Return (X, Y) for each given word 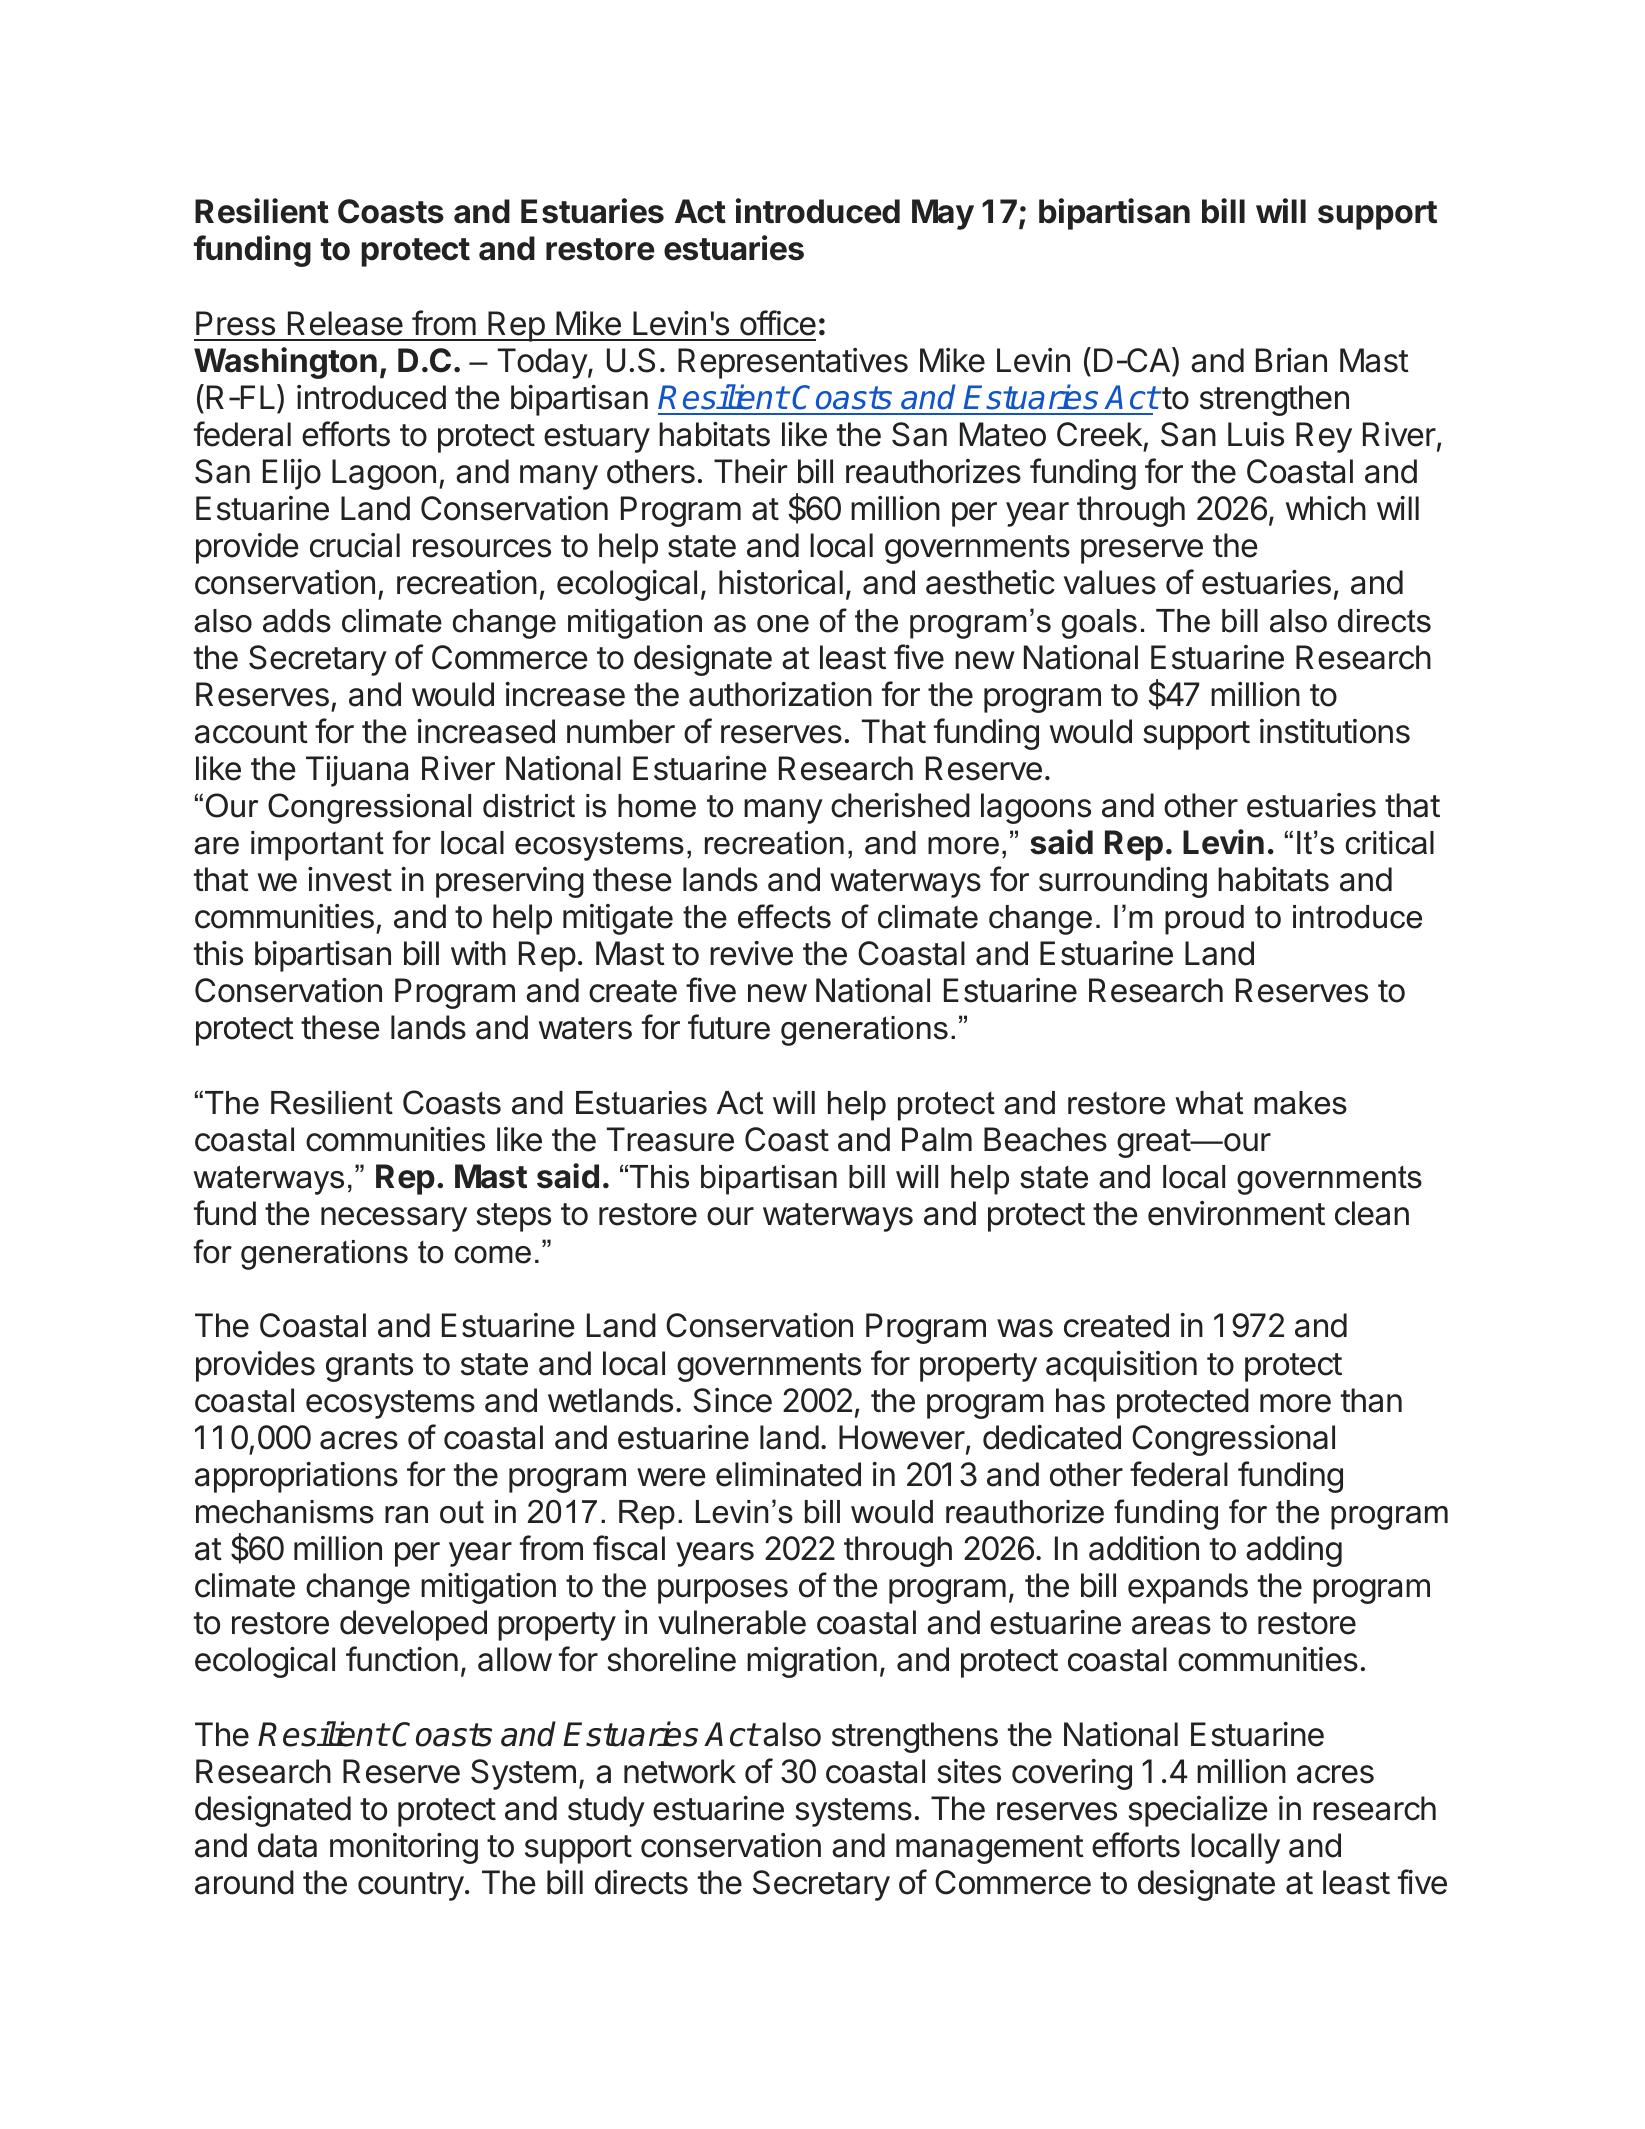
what (1209, 1103)
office (778, 323)
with (478, 953)
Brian (1291, 360)
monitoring (404, 1848)
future (729, 1027)
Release (345, 323)
